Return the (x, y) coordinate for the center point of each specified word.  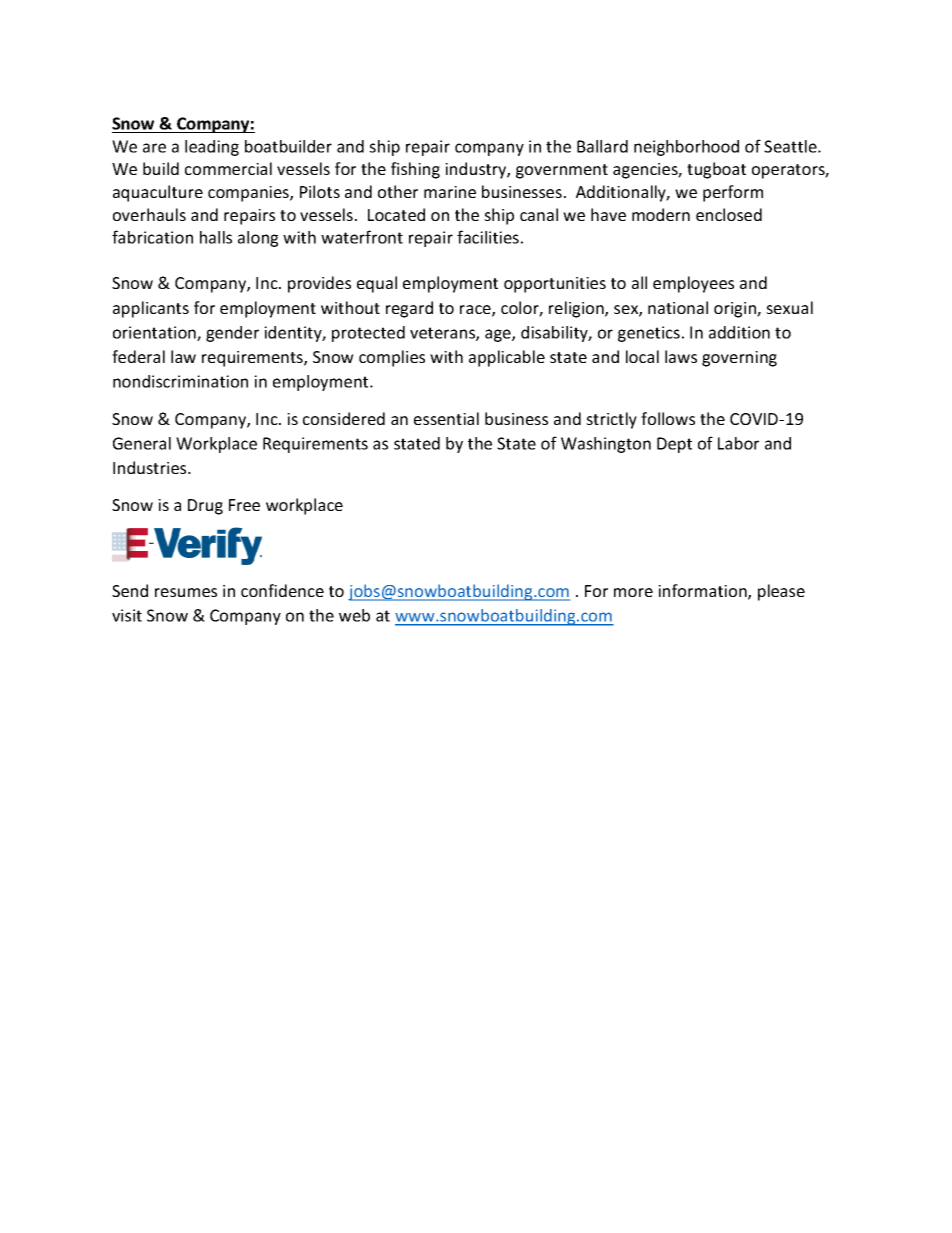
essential (446, 418)
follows (668, 418)
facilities (488, 237)
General (142, 443)
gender (232, 334)
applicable (507, 358)
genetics (649, 334)
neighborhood (686, 148)
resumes (186, 592)
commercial (228, 168)
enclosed (729, 214)
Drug (205, 507)
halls (216, 237)
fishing (415, 170)
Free (244, 505)
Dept (674, 445)
